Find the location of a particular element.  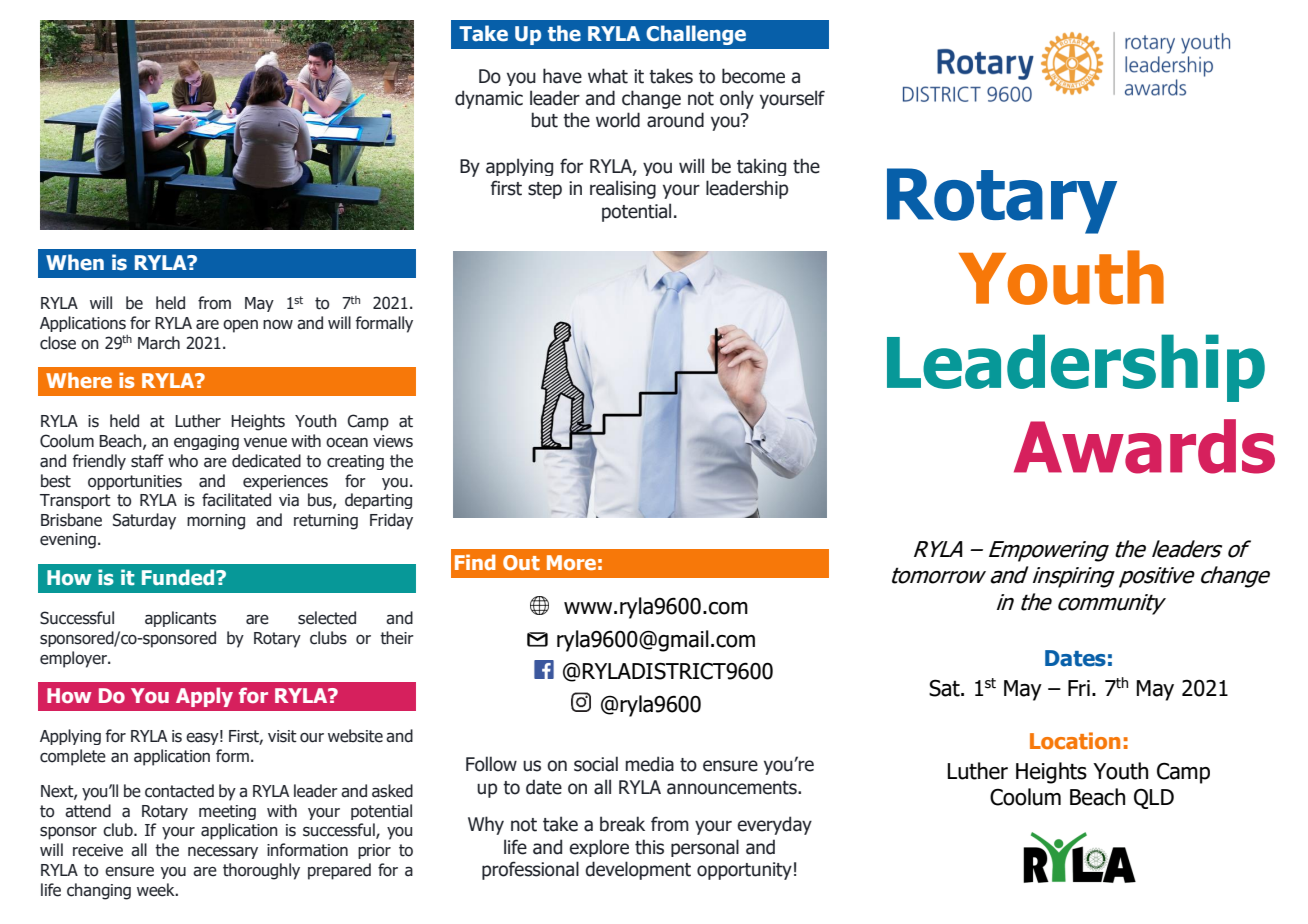

become is located at coordinates (753, 76).
